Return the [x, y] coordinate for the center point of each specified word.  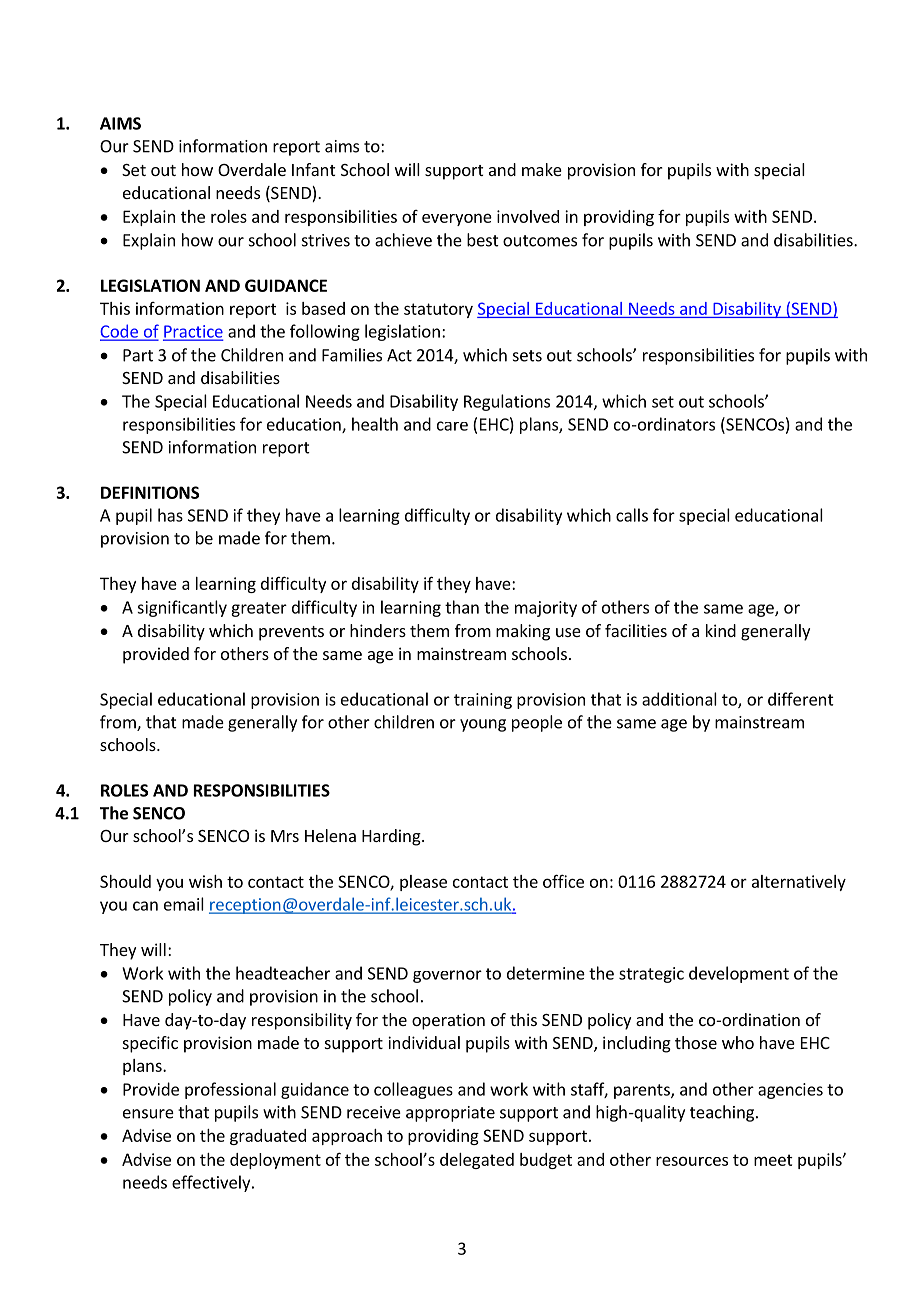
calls [632, 515]
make [542, 169]
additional [679, 699]
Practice [193, 332]
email [184, 904]
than [462, 607]
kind [721, 630]
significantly [182, 608]
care [452, 426]
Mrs [285, 836]
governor [447, 976]
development [739, 974]
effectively [212, 1183]
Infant [313, 169]
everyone [457, 219]
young [483, 725]
